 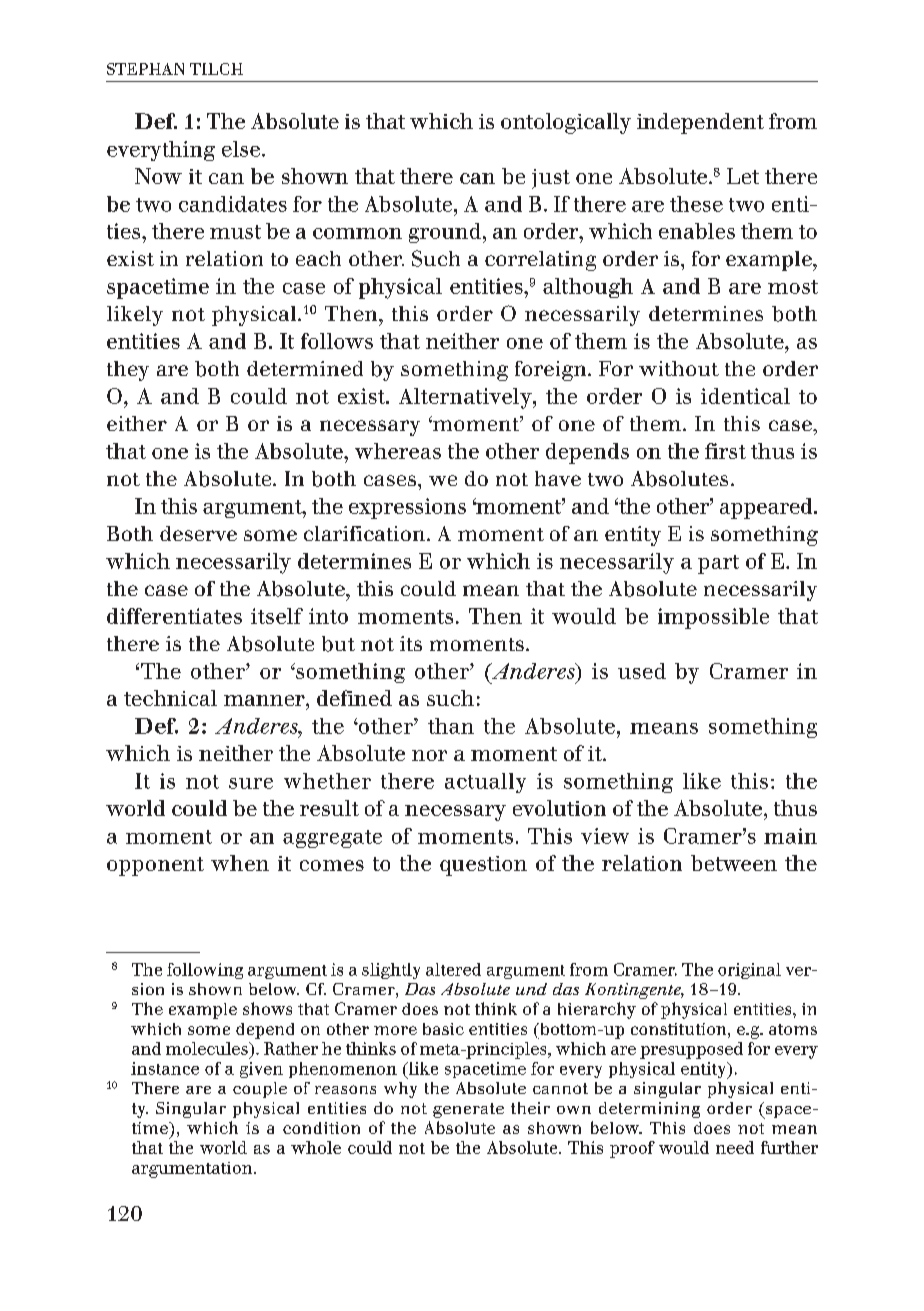 I want to click on between, so click(x=734, y=863).
